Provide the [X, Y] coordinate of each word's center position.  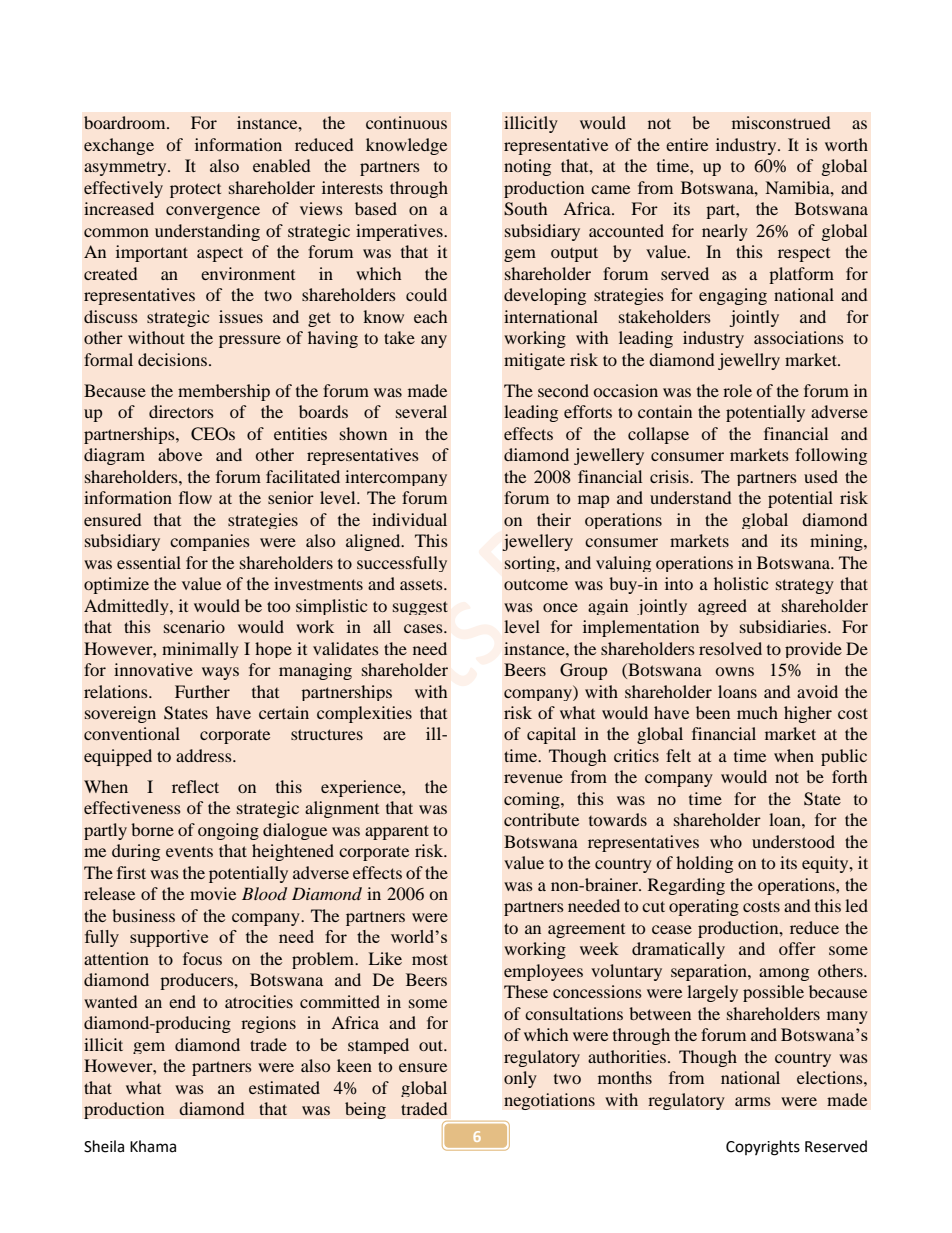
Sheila [104, 1146]
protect [195, 190]
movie [213, 893]
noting [527, 167]
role [737, 390]
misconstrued [781, 122]
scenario [194, 626]
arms [753, 1101]
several [421, 411]
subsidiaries [784, 626]
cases [424, 628]
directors [181, 411]
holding [704, 864]
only [520, 1079]
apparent [397, 832]
